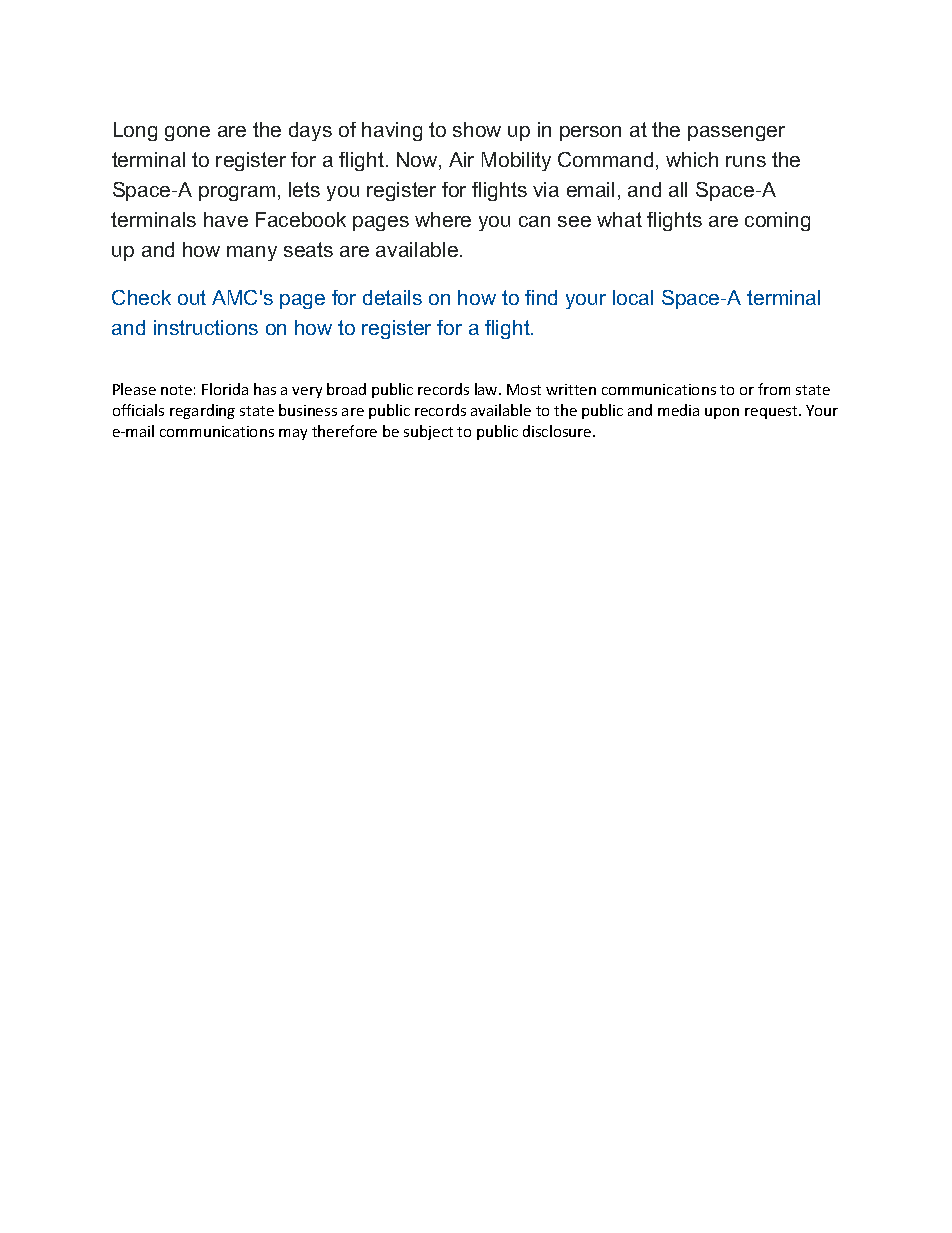  What do you see at coordinates (477, 129) in the screenshot?
I see `show` at bounding box center [477, 129].
